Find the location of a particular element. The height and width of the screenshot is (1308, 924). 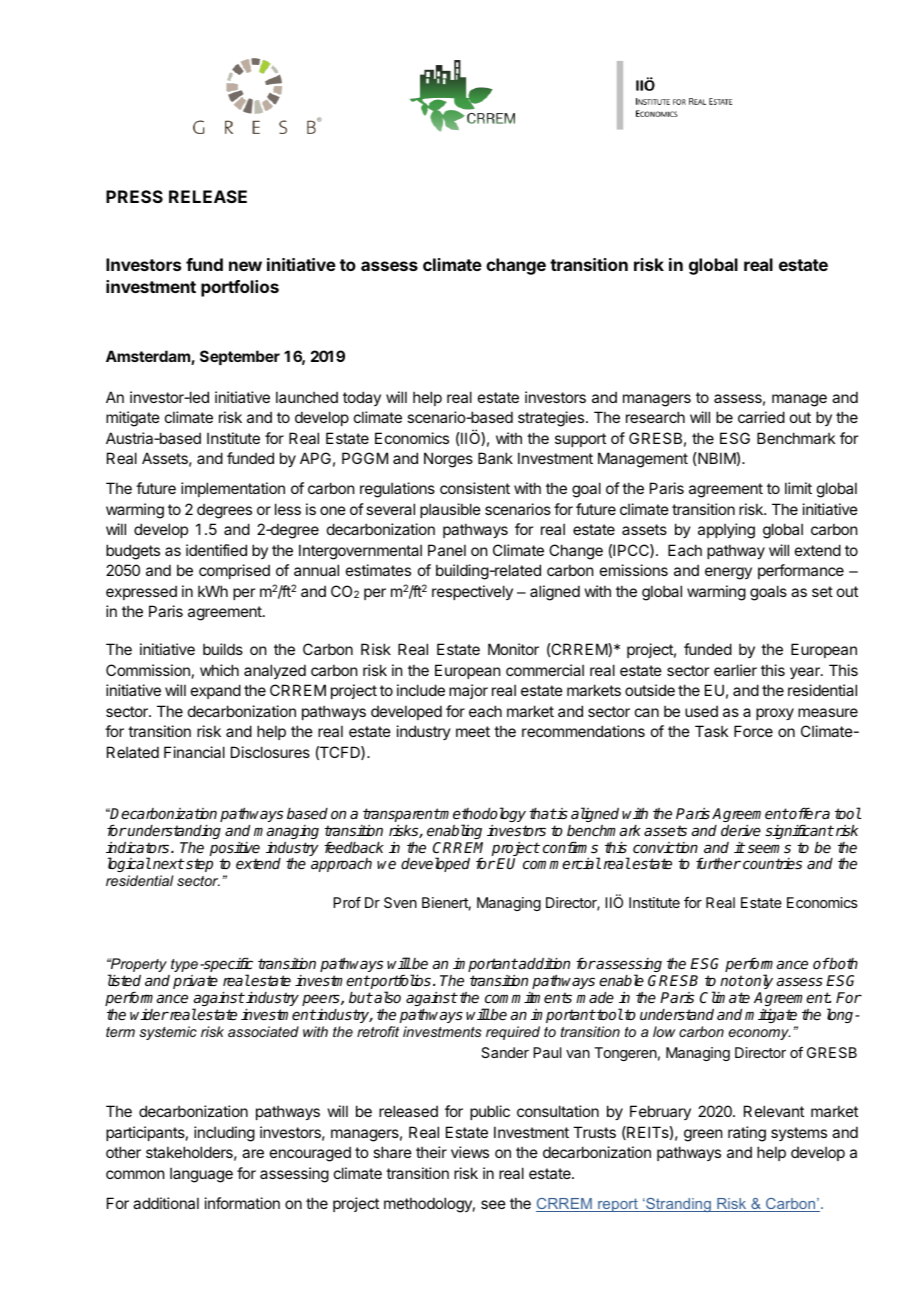

today is located at coordinates (362, 398).
